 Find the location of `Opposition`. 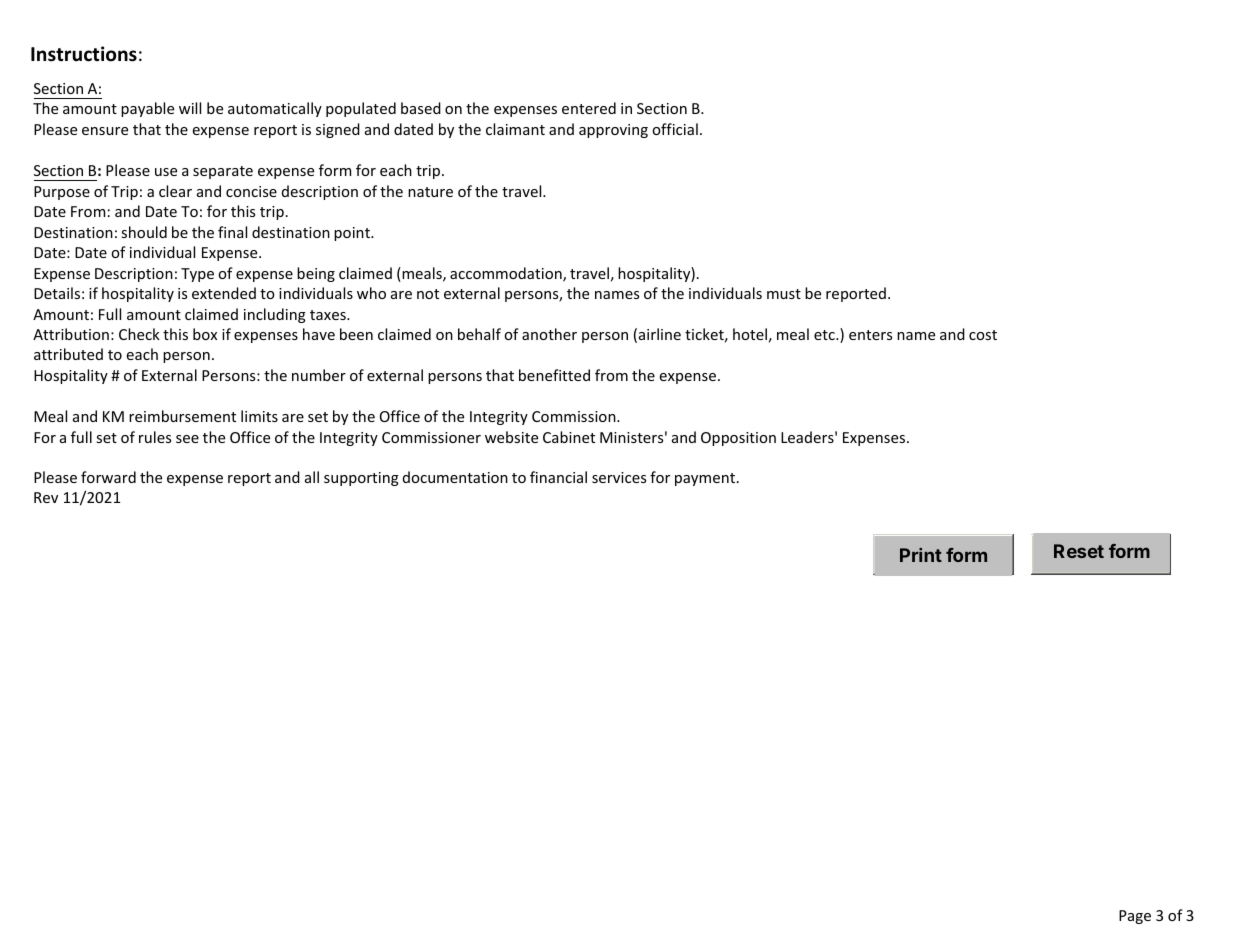

Opposition is located at coordinates (738, 439).
